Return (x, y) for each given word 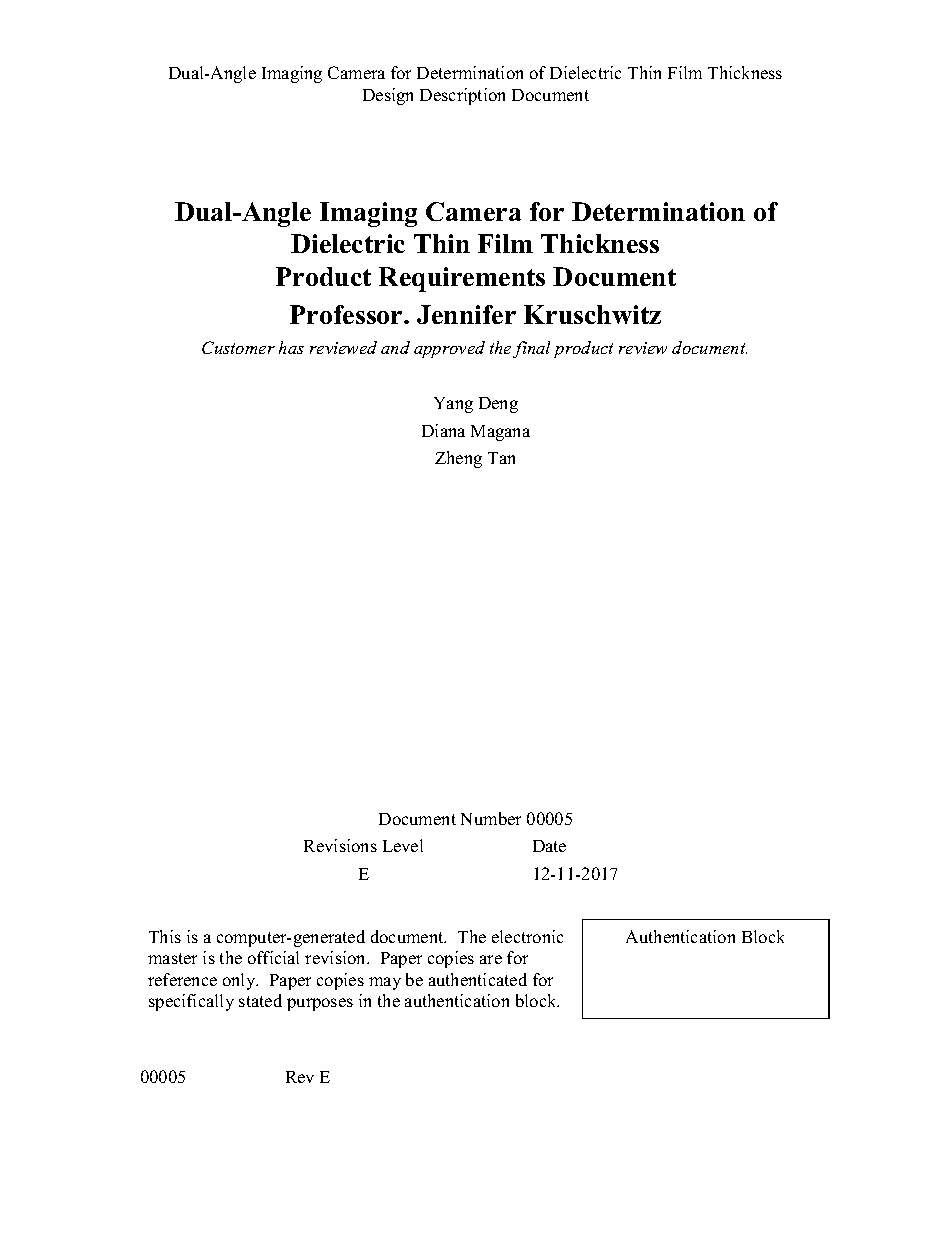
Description (462, 96)
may (385, 983)
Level (403, 845)
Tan (501, 458)
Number (491, 818)
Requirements (462, 279)
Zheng (458, 459)
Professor (347, 314)
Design (388, 96)
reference (182, 979)
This (165, 936)
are (491, 959)
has (291, 347)
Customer (238, 347)
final (531, 349)
